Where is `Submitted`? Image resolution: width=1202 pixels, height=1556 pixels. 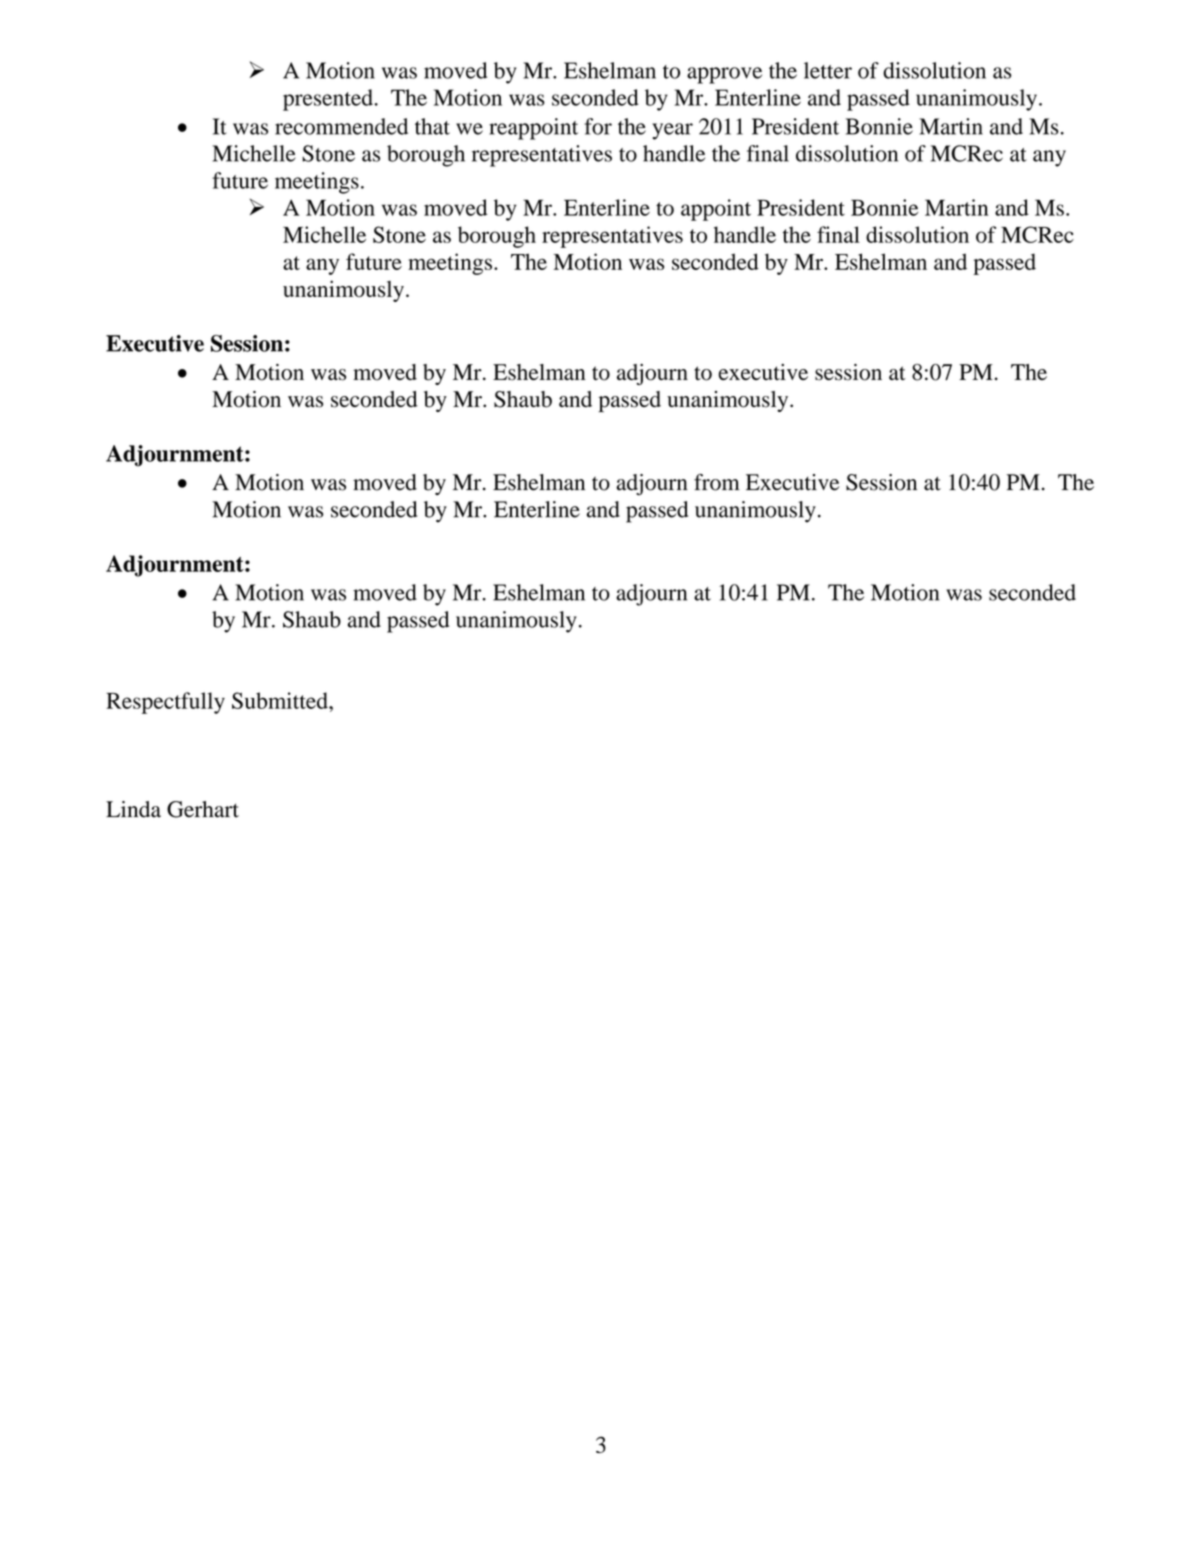 Submitted is located at coordinates (281, 700).
